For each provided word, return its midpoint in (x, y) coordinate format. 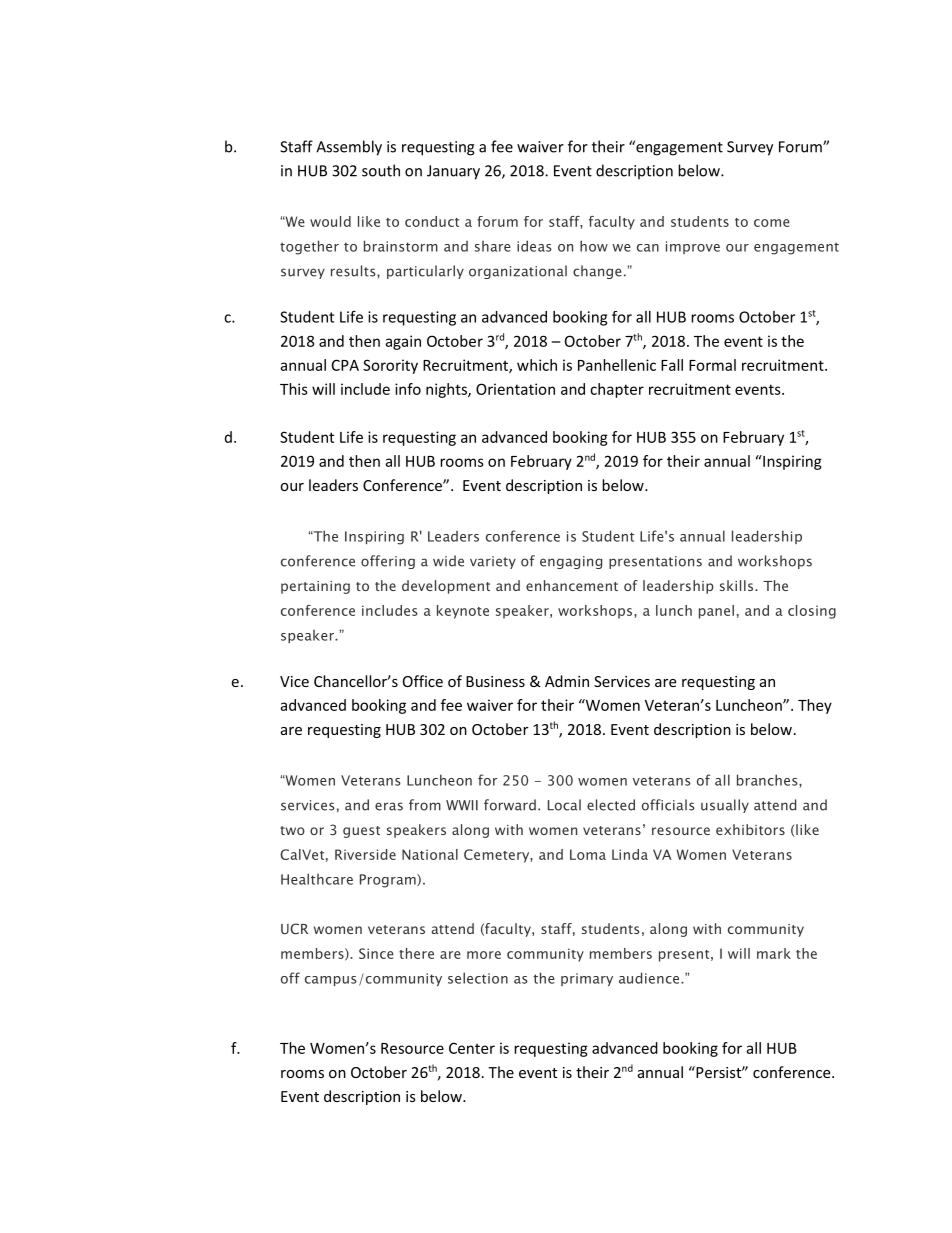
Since (376, 953)
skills (738, 585)
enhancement (572, 585)
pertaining (315, 587)
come (772, 223)
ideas (534, 246)
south (381, 170)
